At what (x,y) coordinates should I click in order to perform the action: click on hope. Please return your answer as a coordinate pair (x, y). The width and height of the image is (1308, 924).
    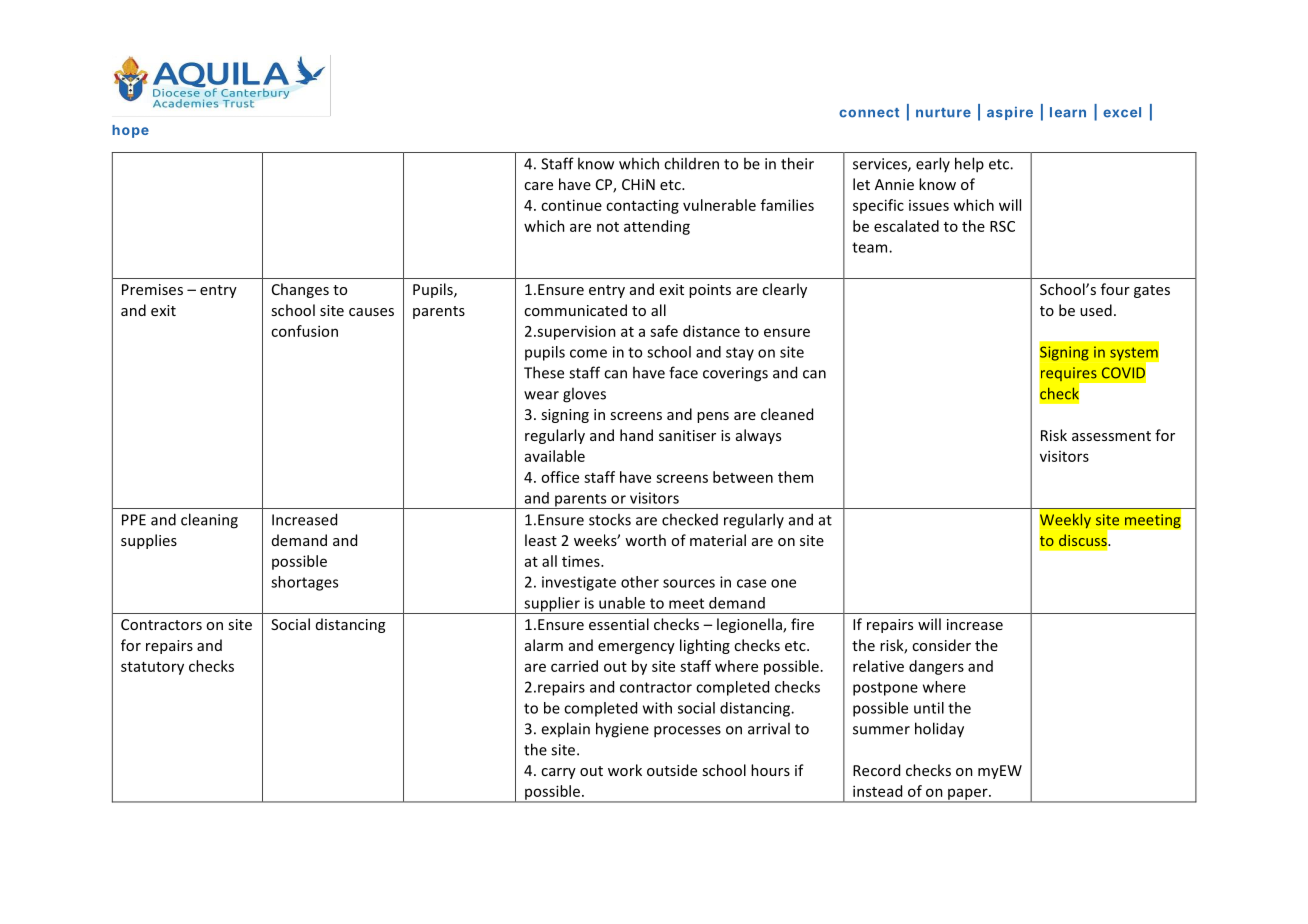
    Looking at the image, I should click on (130, 131).
